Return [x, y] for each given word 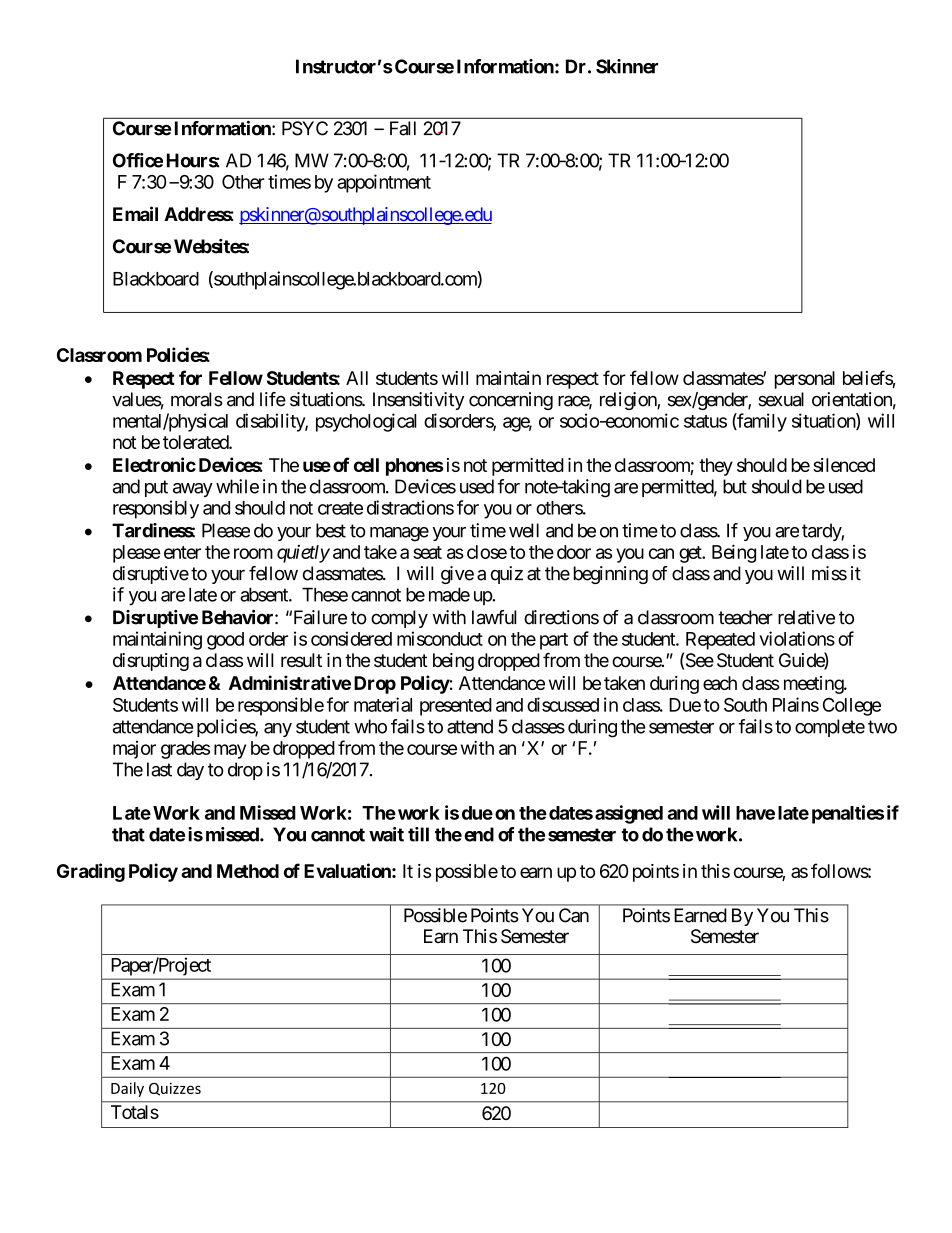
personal [805, 380]
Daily [127, 1089]
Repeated [720, 641]
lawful [494, 617]
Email [135, 213]
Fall [403, 128]
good [225, 641]
